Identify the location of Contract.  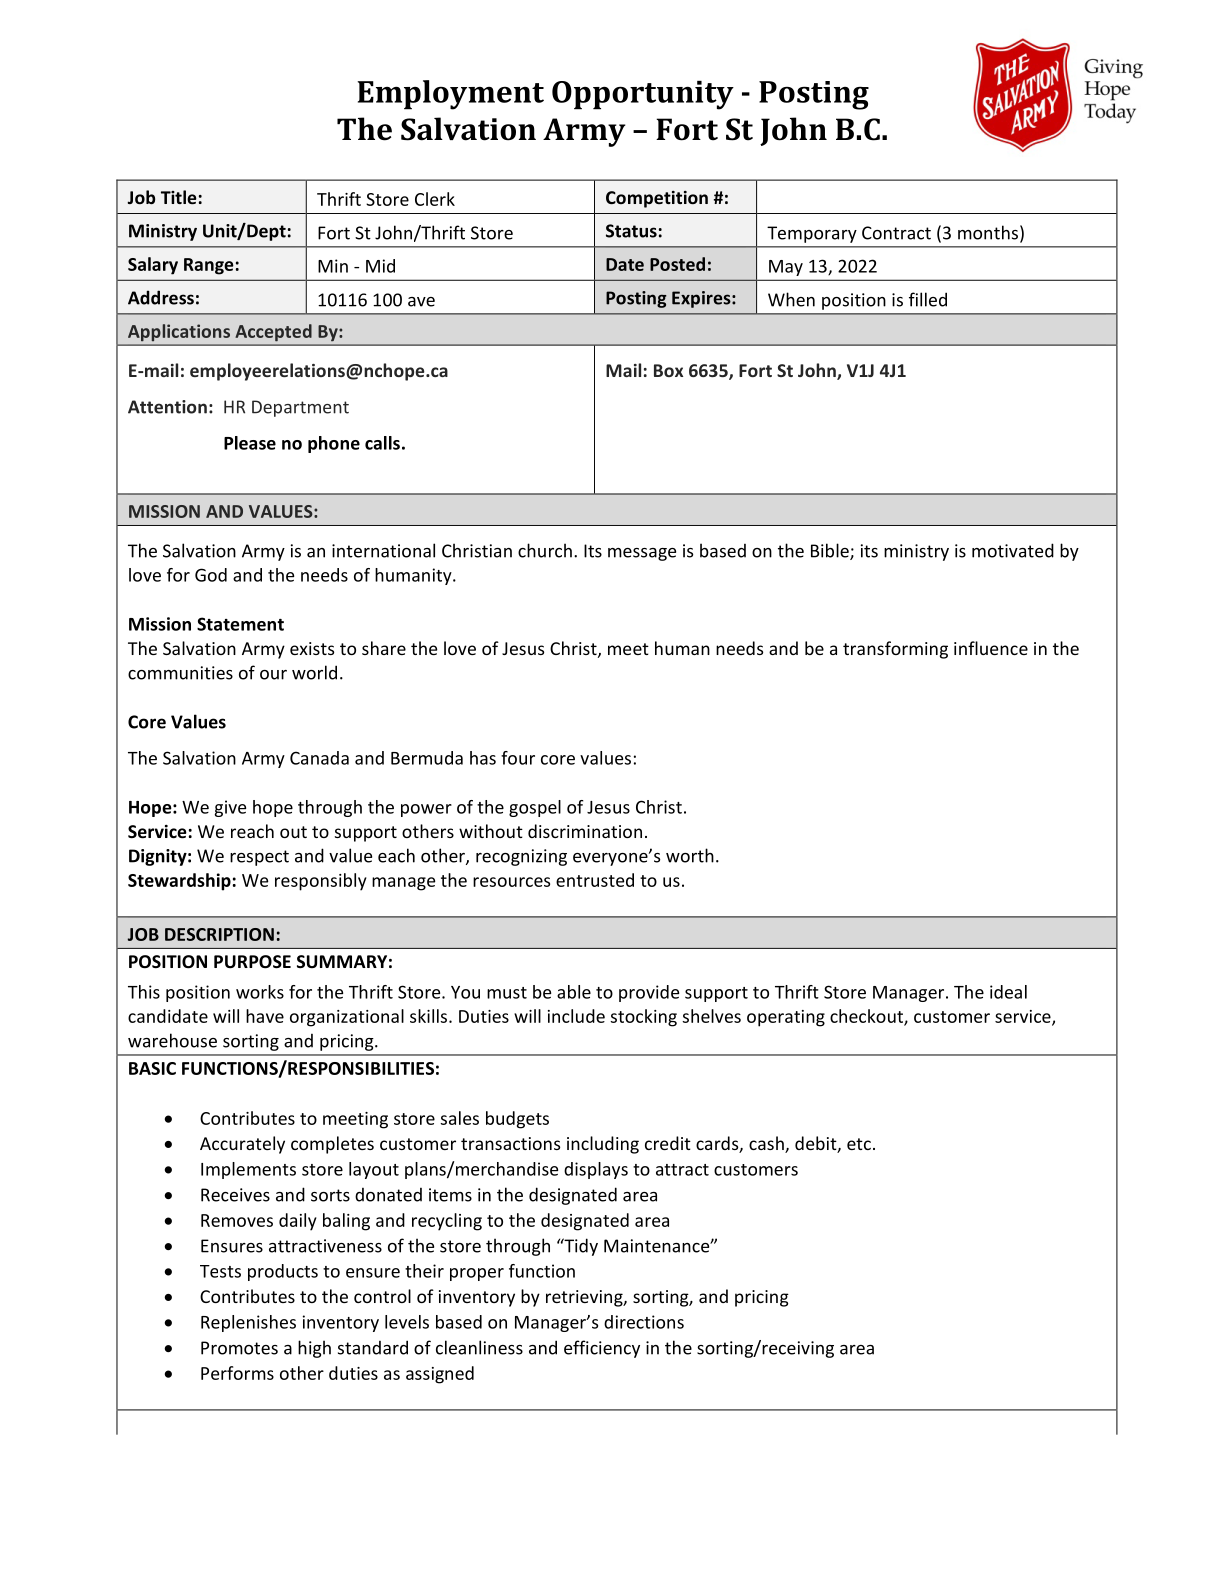
(896, 233).
